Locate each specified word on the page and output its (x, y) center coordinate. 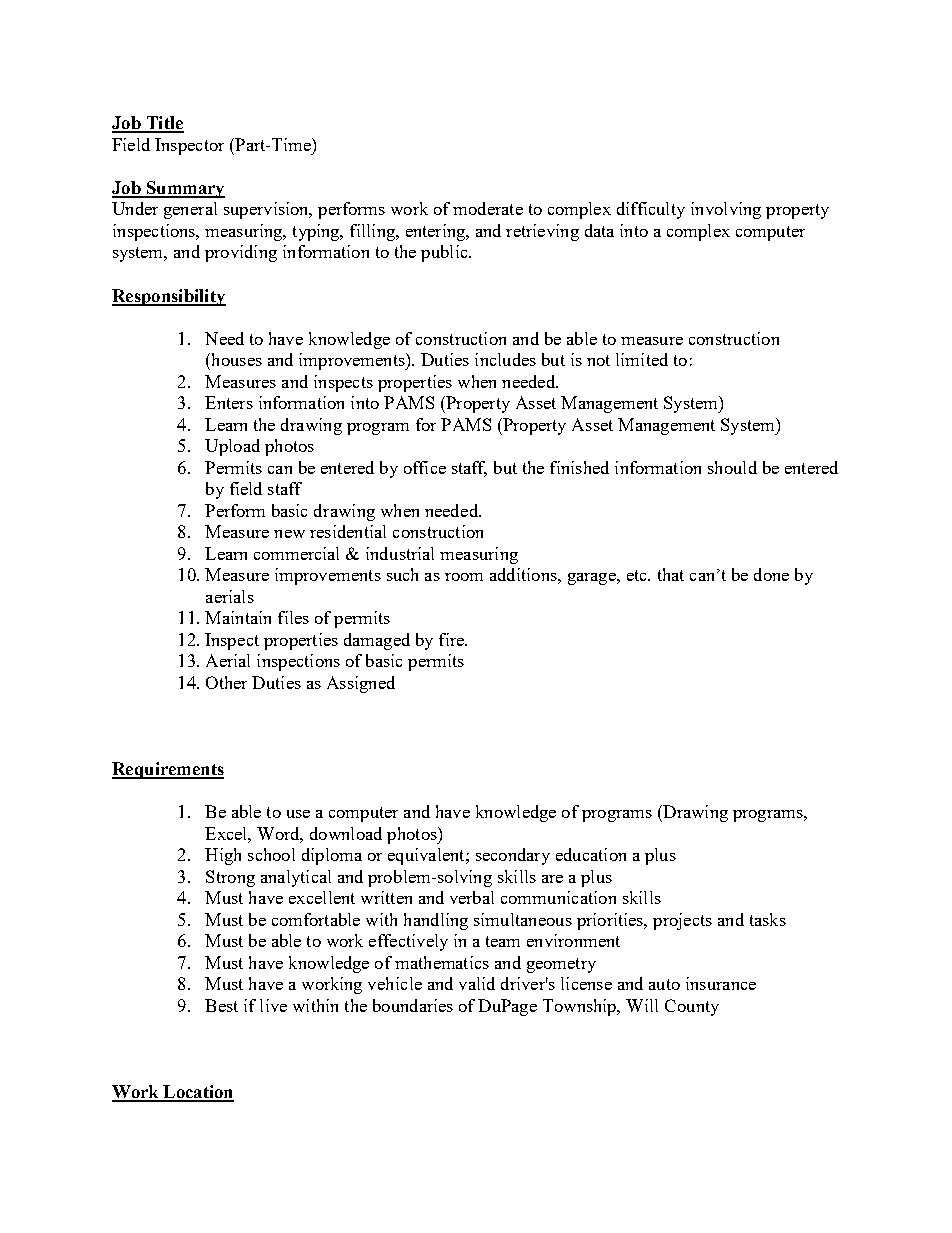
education (591, 854)
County (692, 1007)
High (223, 856)
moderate (488, 208)
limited (642, 359)
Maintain (238, 617)
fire (452, 639)
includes (505, 359)
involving (726, 210)
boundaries (413, 1005)
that (671, 574)
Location (197, 1093)
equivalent (427, 856)
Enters (229, 402)
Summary (184, 189)
